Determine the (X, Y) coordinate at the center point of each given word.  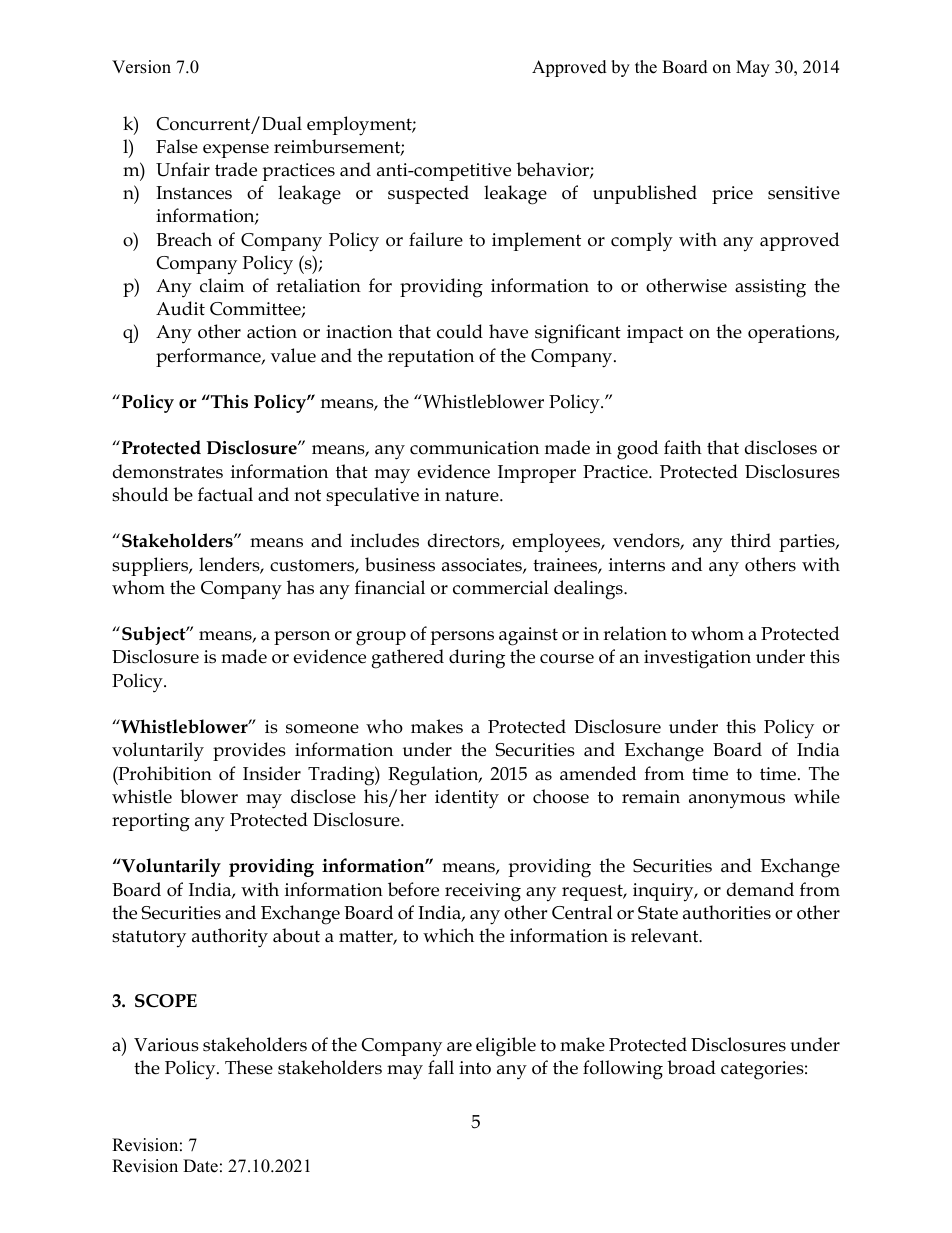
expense (236, 151)
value (293, 355)
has (300, 587)
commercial (501, 587)
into (475, 1068)
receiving (483, 892)
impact (655, 334)
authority (230, 938)
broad (691, 1067)
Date (200, 1166)
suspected (428, 194)
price (732, 195)
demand (760, 889)
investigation (697, 659)
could (460, 331)
